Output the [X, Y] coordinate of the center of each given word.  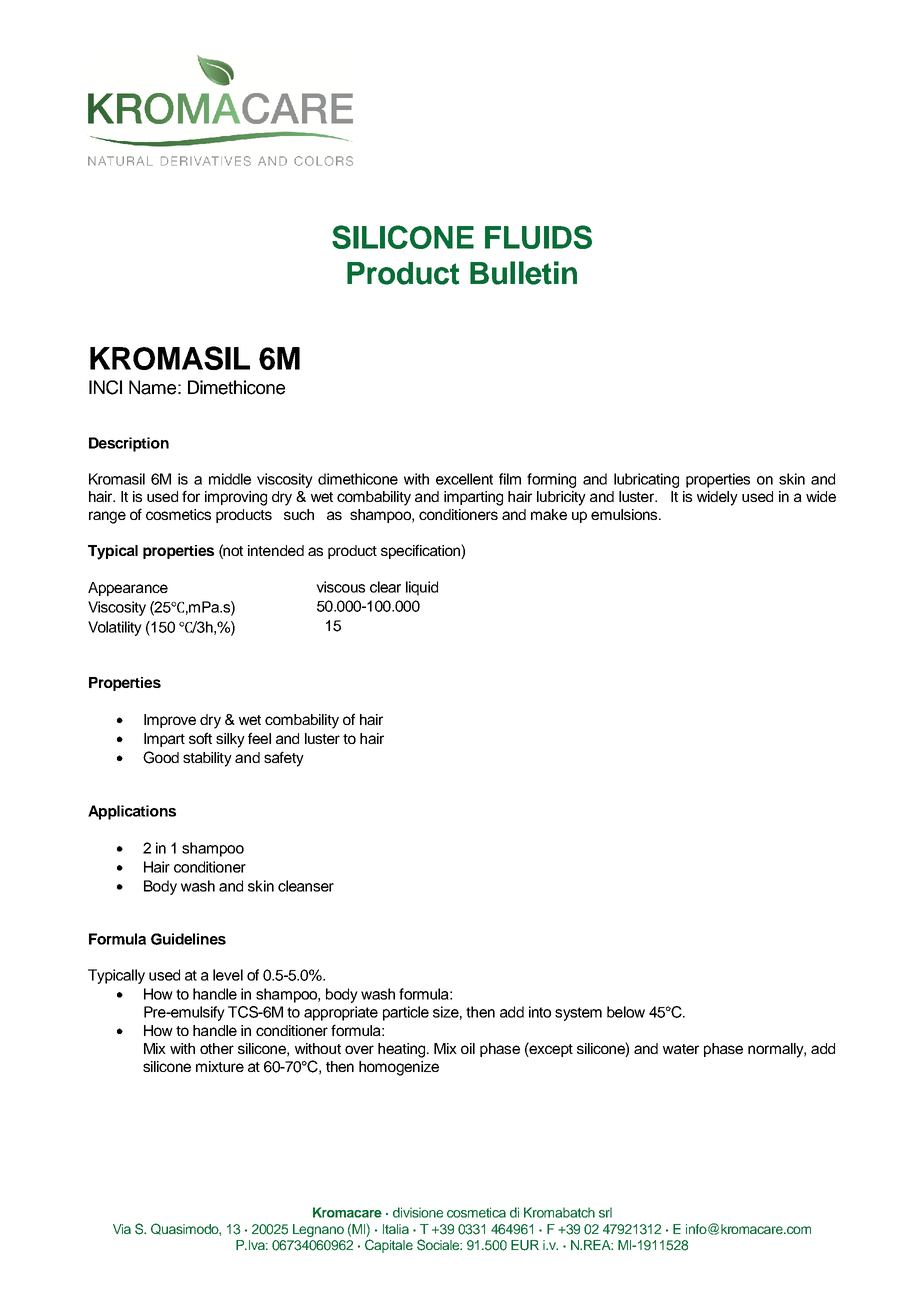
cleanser [306, 886]
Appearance [128, 589]
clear [385, 587]
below [626, 1012]
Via [122, 1229]
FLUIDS [538, 237]
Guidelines [188, 939]
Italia [396, 1229]
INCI [105, 387]
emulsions [625, 514]
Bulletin [523, 273]
